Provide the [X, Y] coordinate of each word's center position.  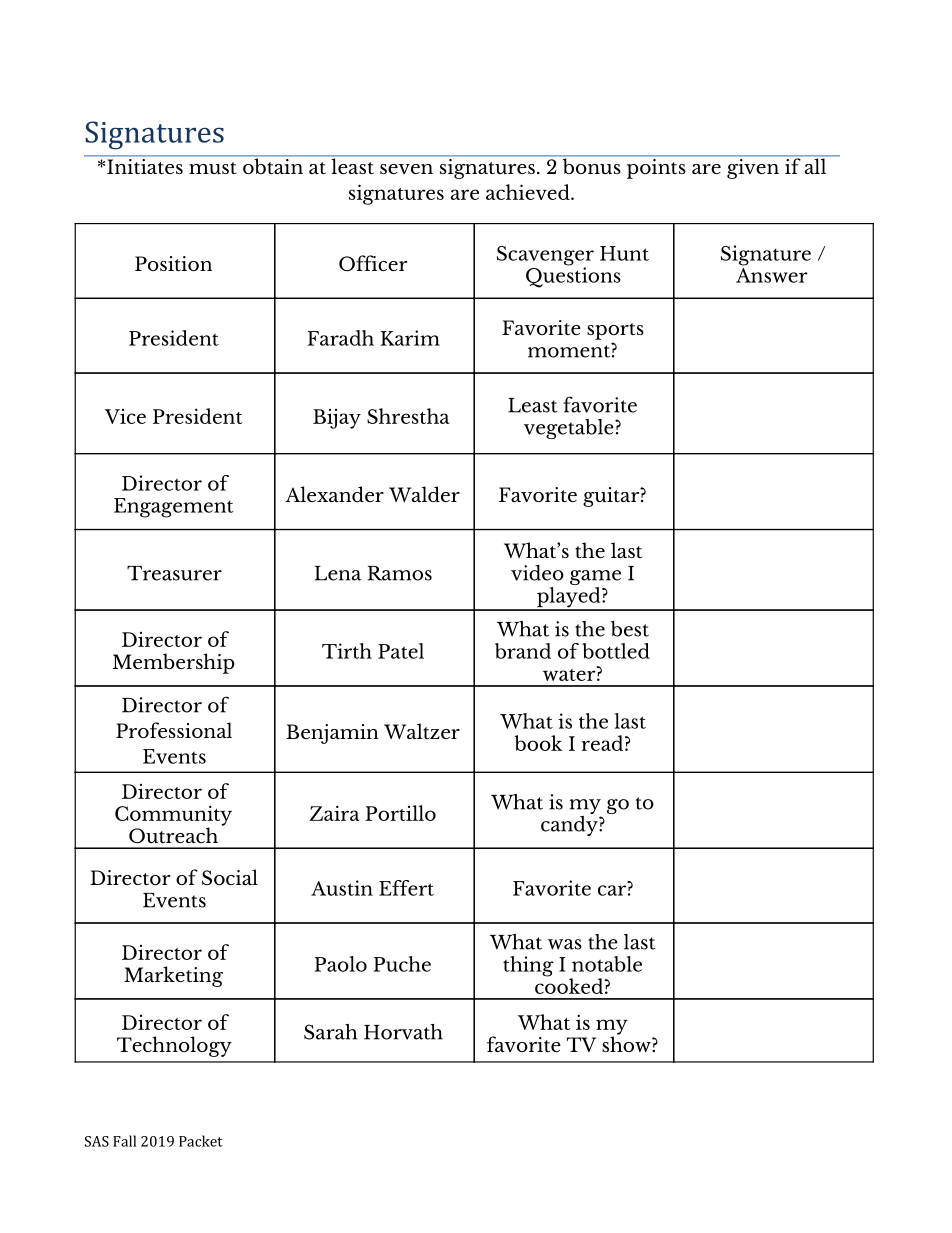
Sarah [330, 1032]
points [656, 167]
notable [607, 964]
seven [406, 169]
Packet [201, 1141]
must [213, 168]
